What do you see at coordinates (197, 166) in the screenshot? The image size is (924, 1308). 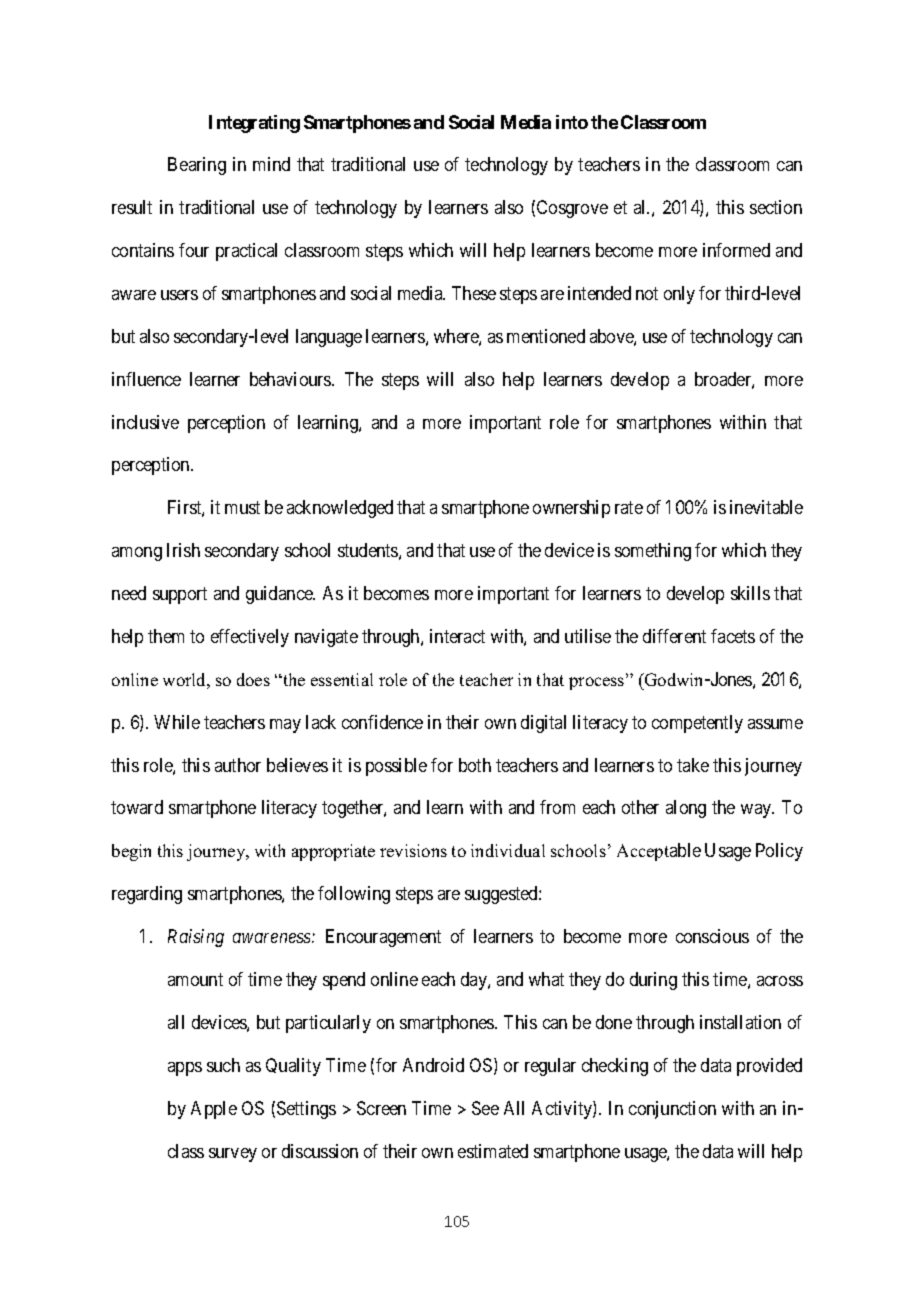 I see `Bearing` at bounding box center [197, 166].
